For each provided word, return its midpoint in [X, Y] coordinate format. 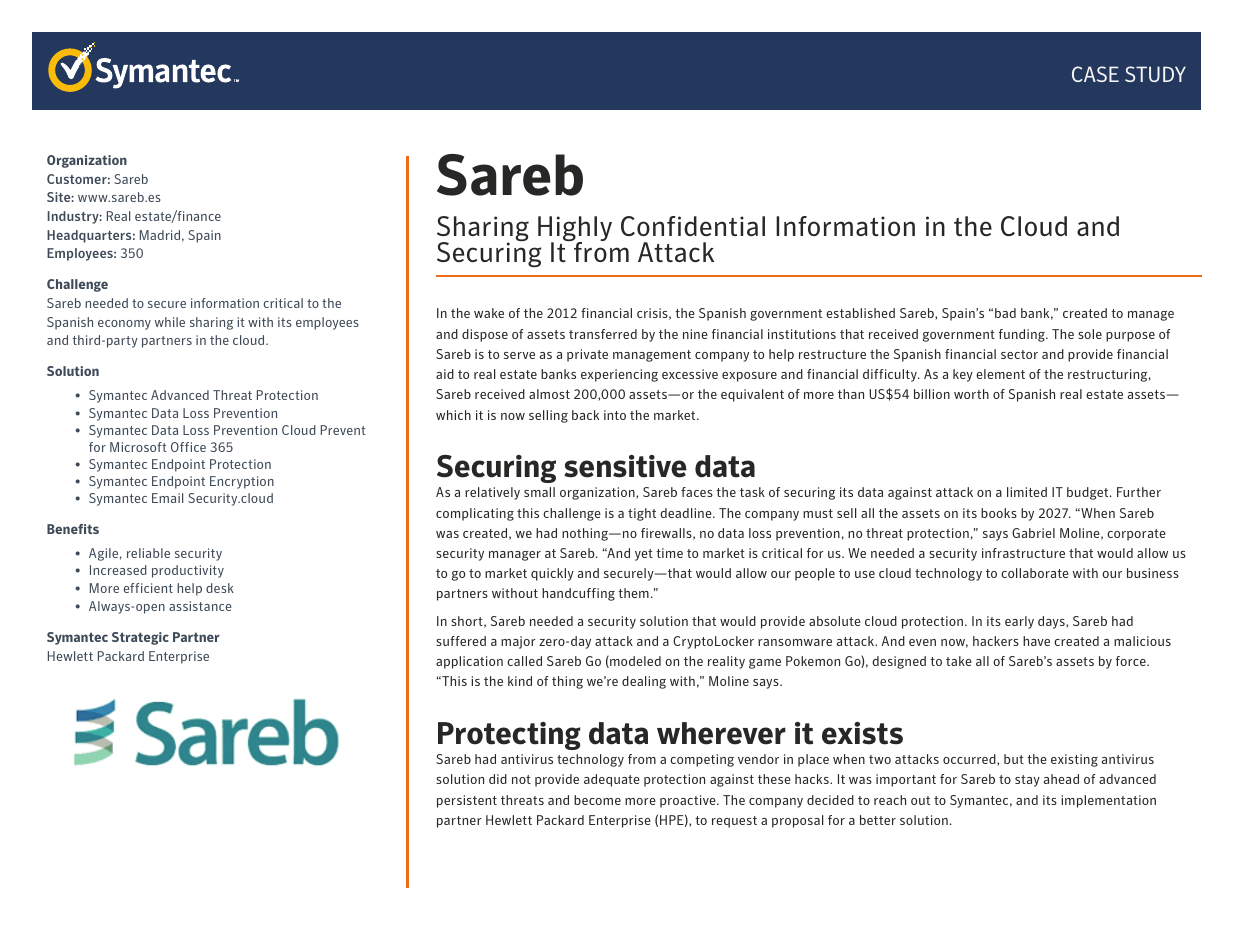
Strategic [140, 638]
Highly [575, 230]
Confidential [693, 226]
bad [1005, 313]
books [999, 513]
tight [642, 514]
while [170, 322]
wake [489, 313]
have [1036, 641]
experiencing [619, 375]
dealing [644, 682]
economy [124, 325]
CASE [1095, 74]
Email [167, 498]
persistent [467, 801]
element [1000, 374]
